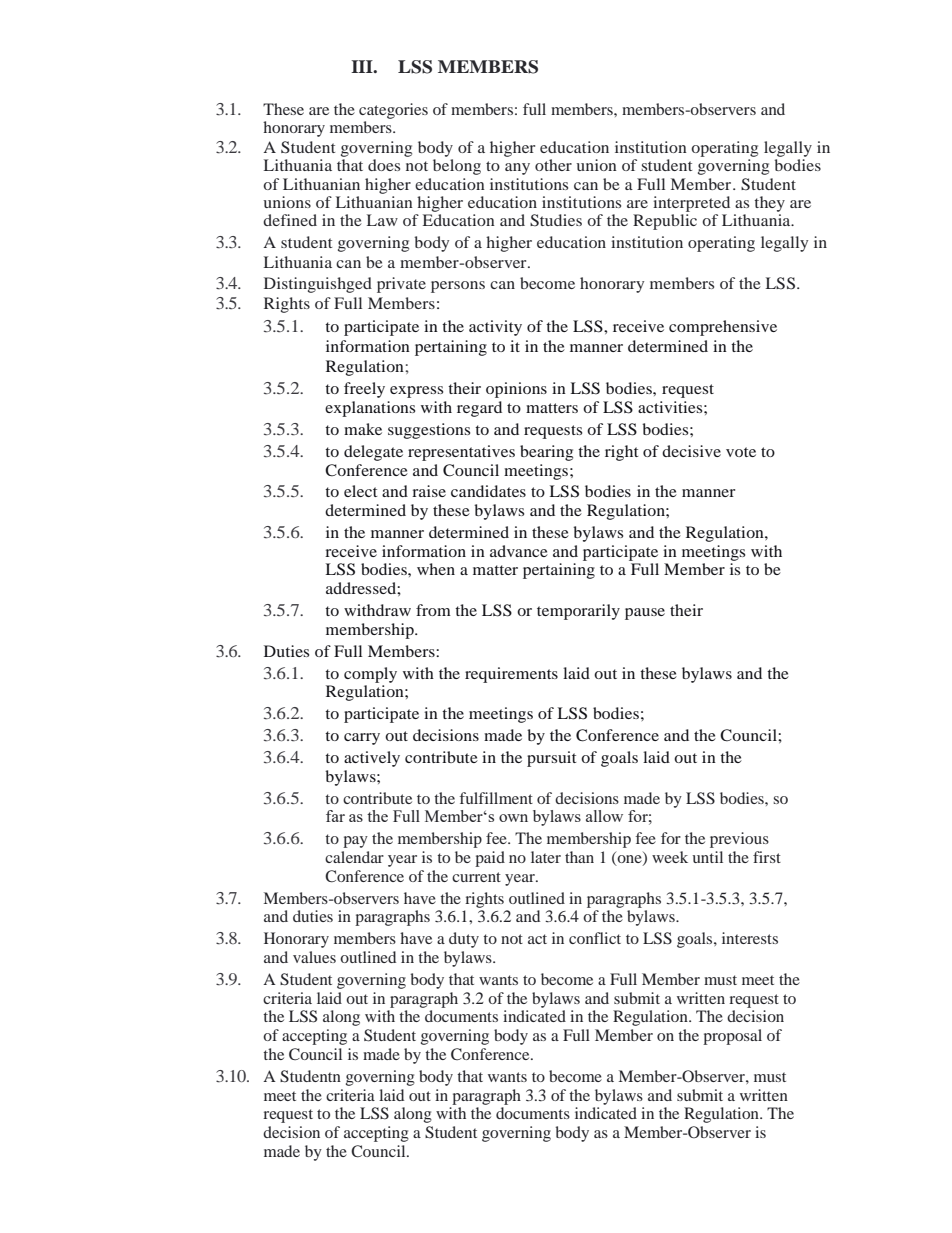 This document has height=1233, width=952. I want to click on values, so click(314, 957).
